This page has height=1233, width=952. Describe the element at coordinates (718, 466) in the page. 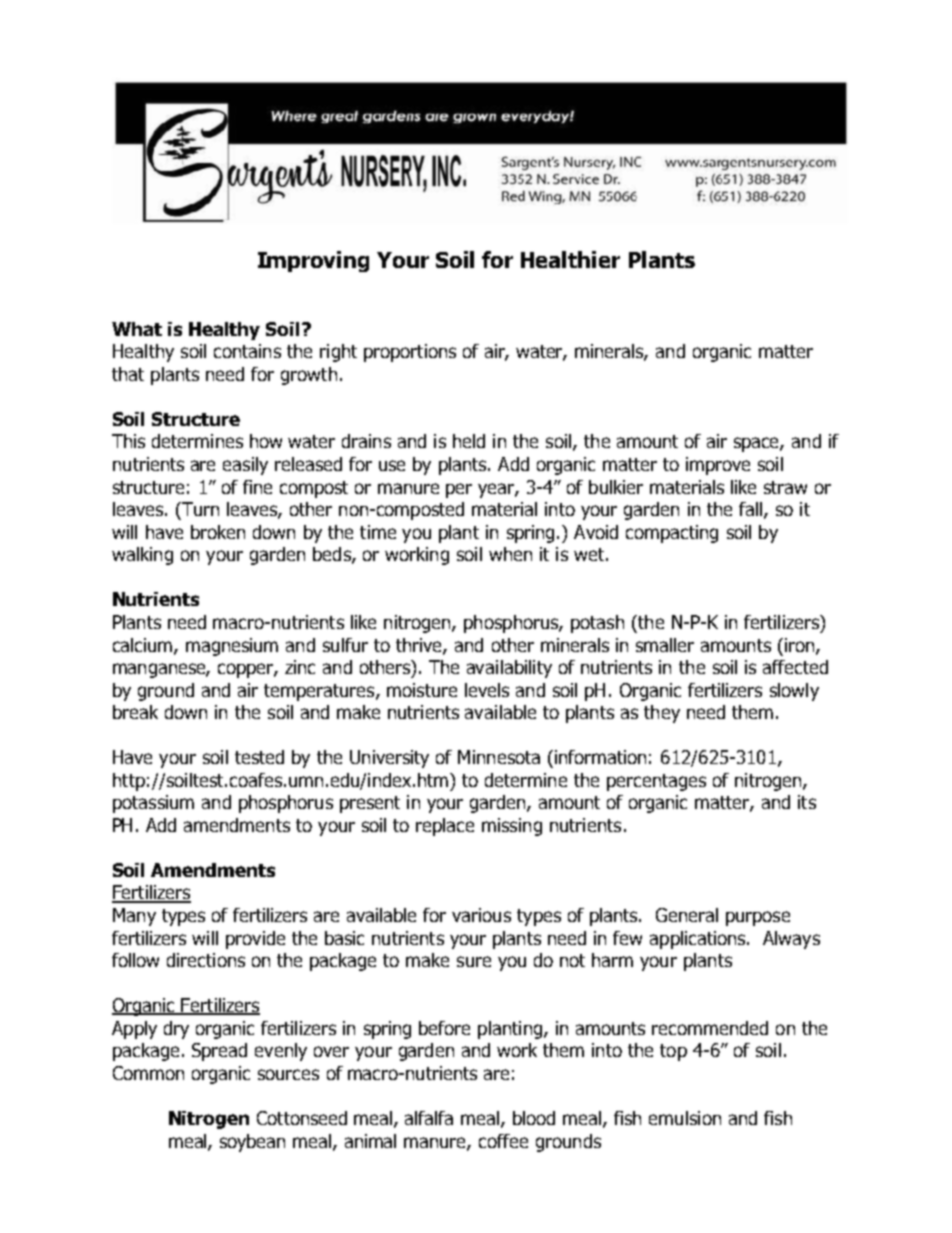

I see `improve` at that location.
